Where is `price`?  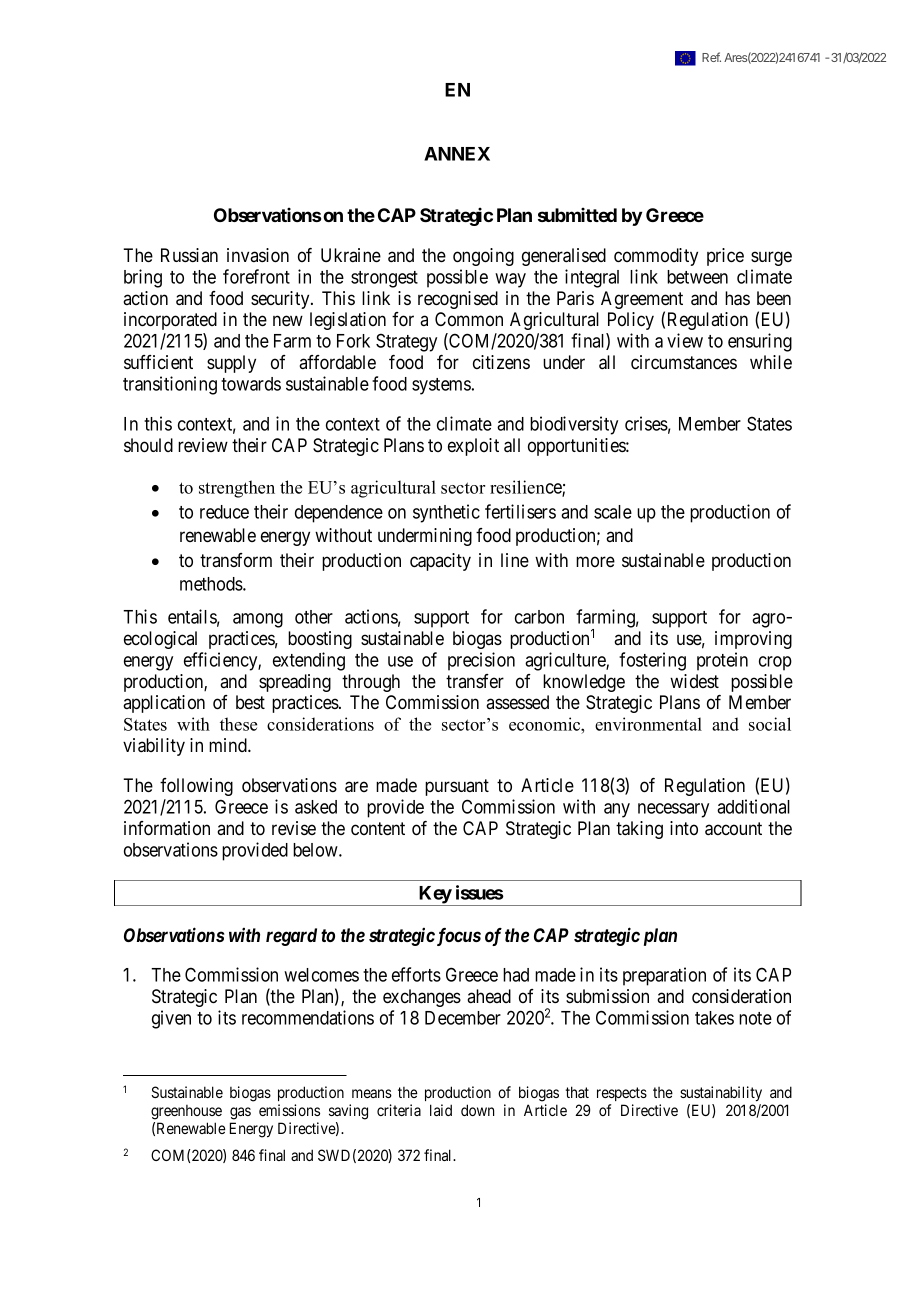
price is located at coordinates (725, 257).
